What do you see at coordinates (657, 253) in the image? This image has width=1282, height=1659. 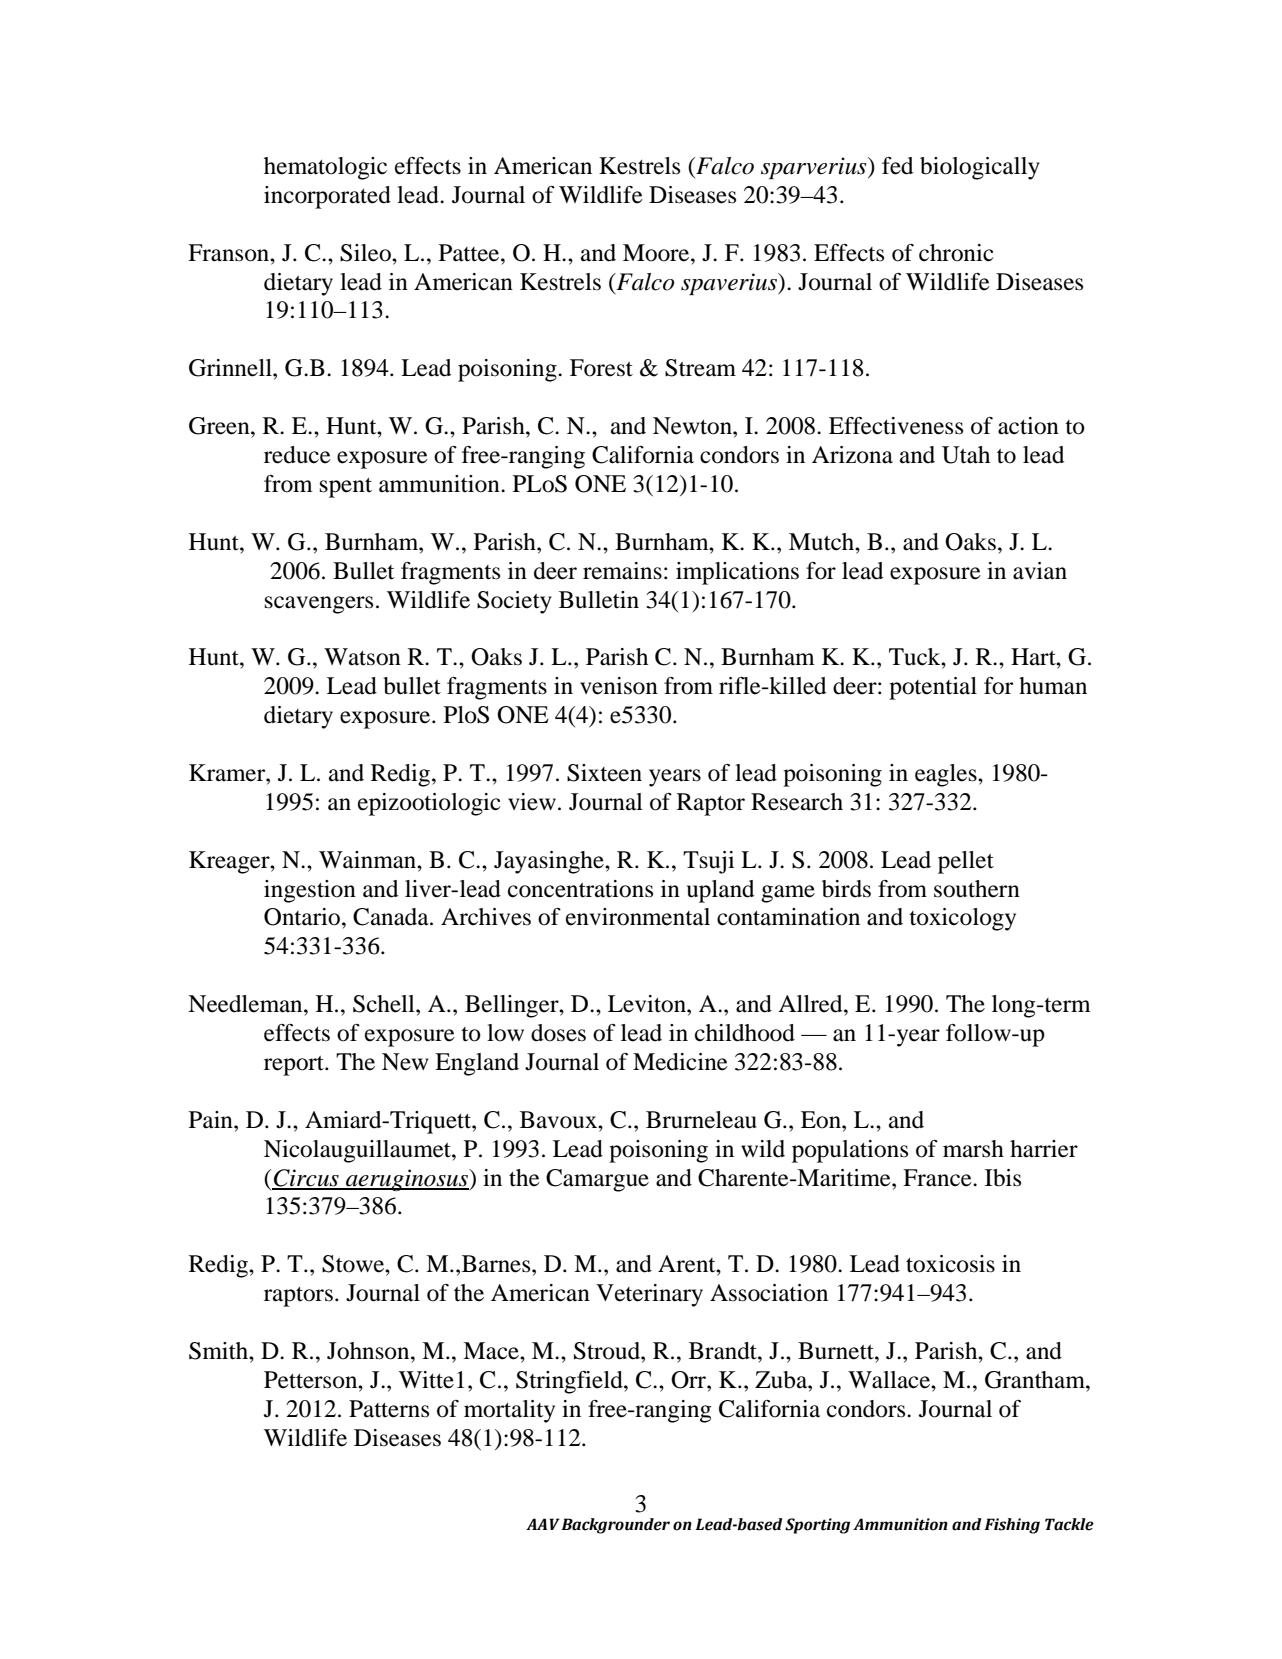 I see `Moore` at bounding box center [657, 253].
